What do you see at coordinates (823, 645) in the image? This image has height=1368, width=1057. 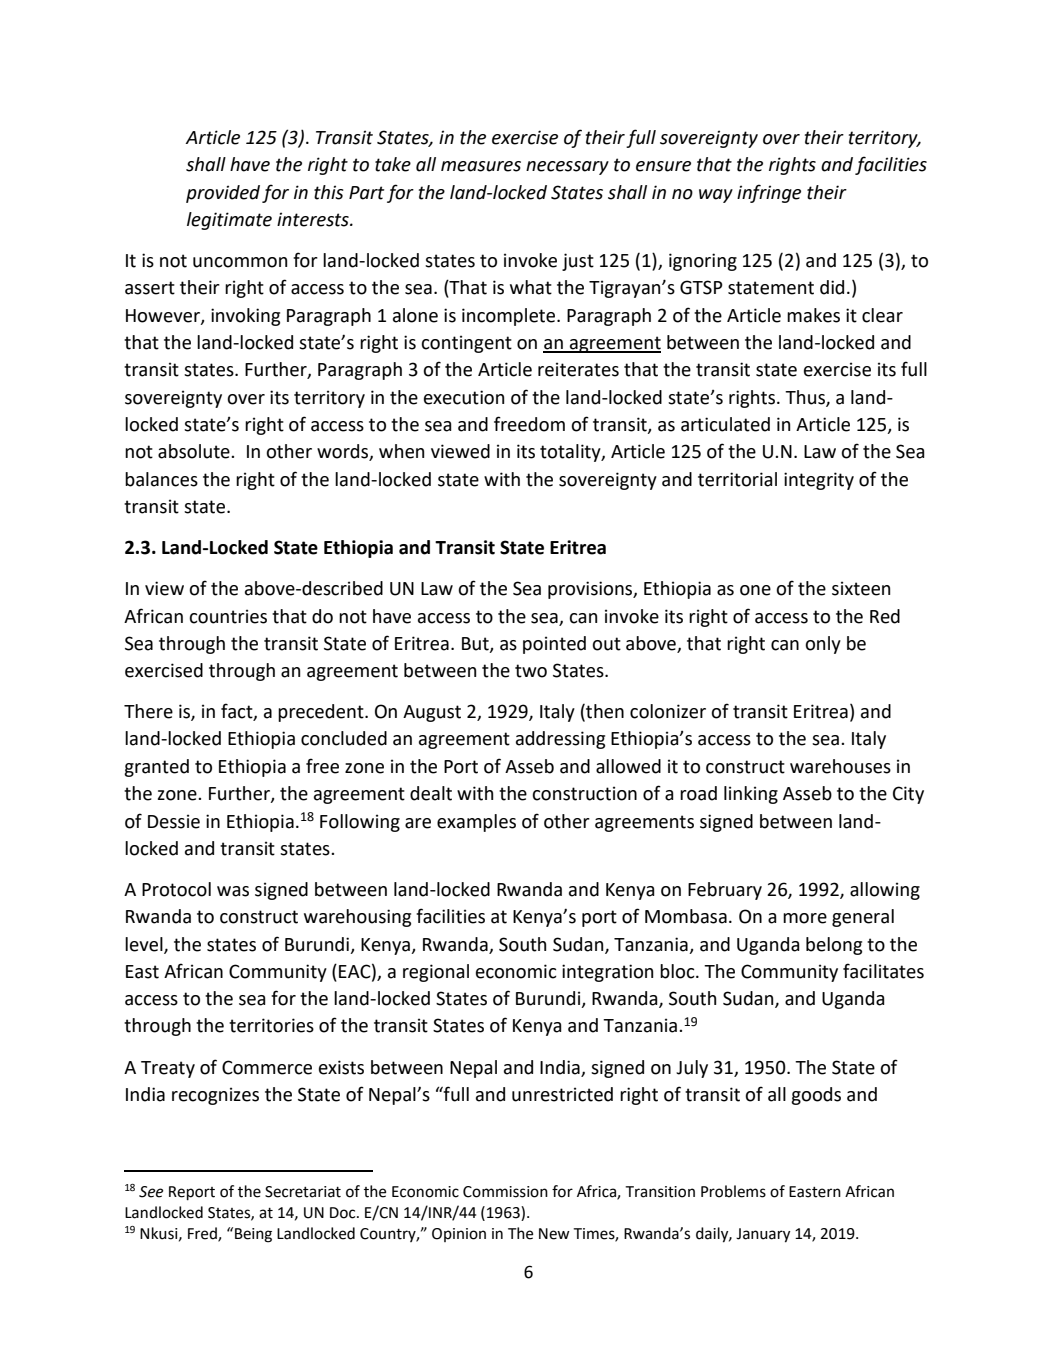 I see `only` at bounding box center [823, 645].
